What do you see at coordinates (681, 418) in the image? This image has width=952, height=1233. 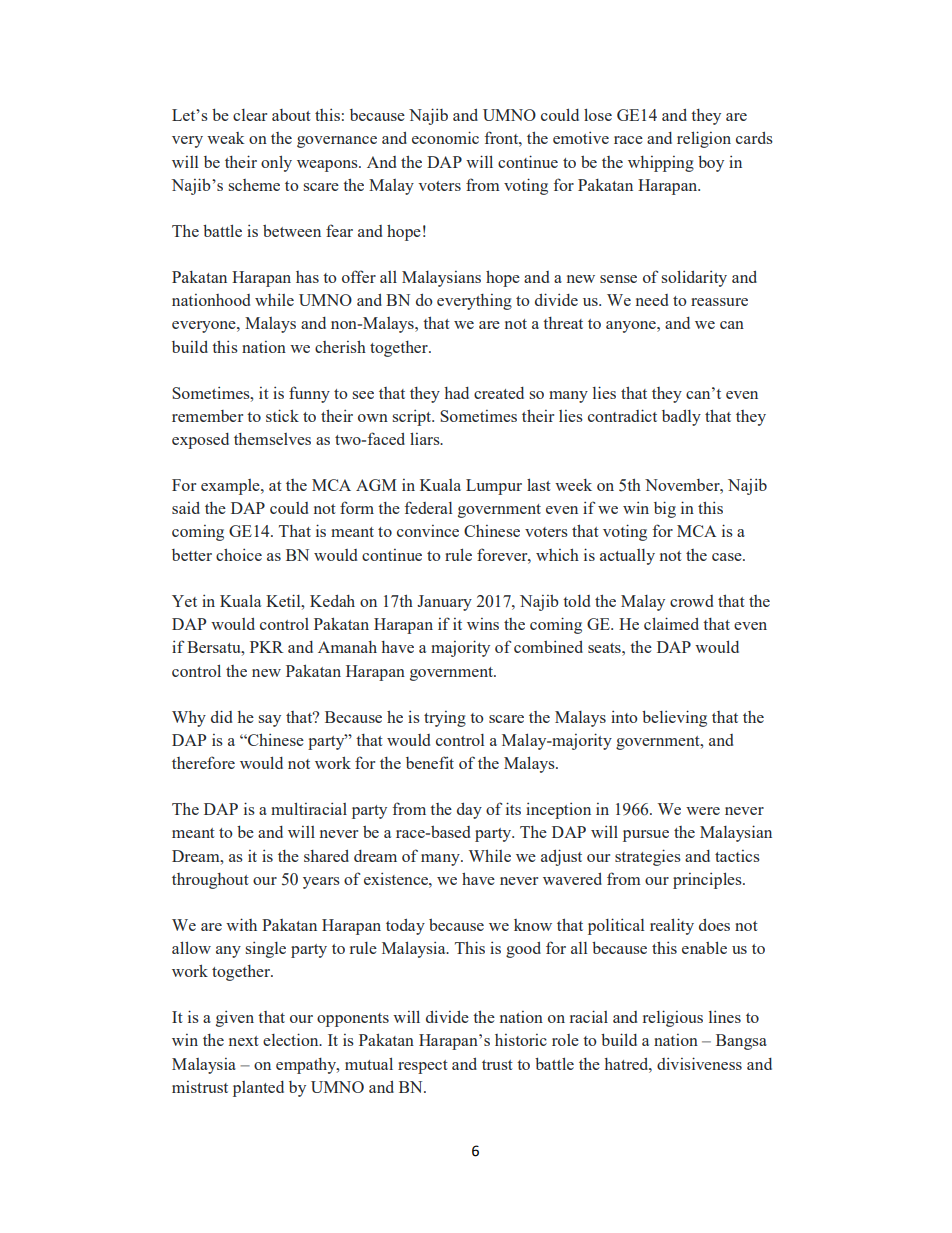 I see `badly` at bounding box center [681, 418].
